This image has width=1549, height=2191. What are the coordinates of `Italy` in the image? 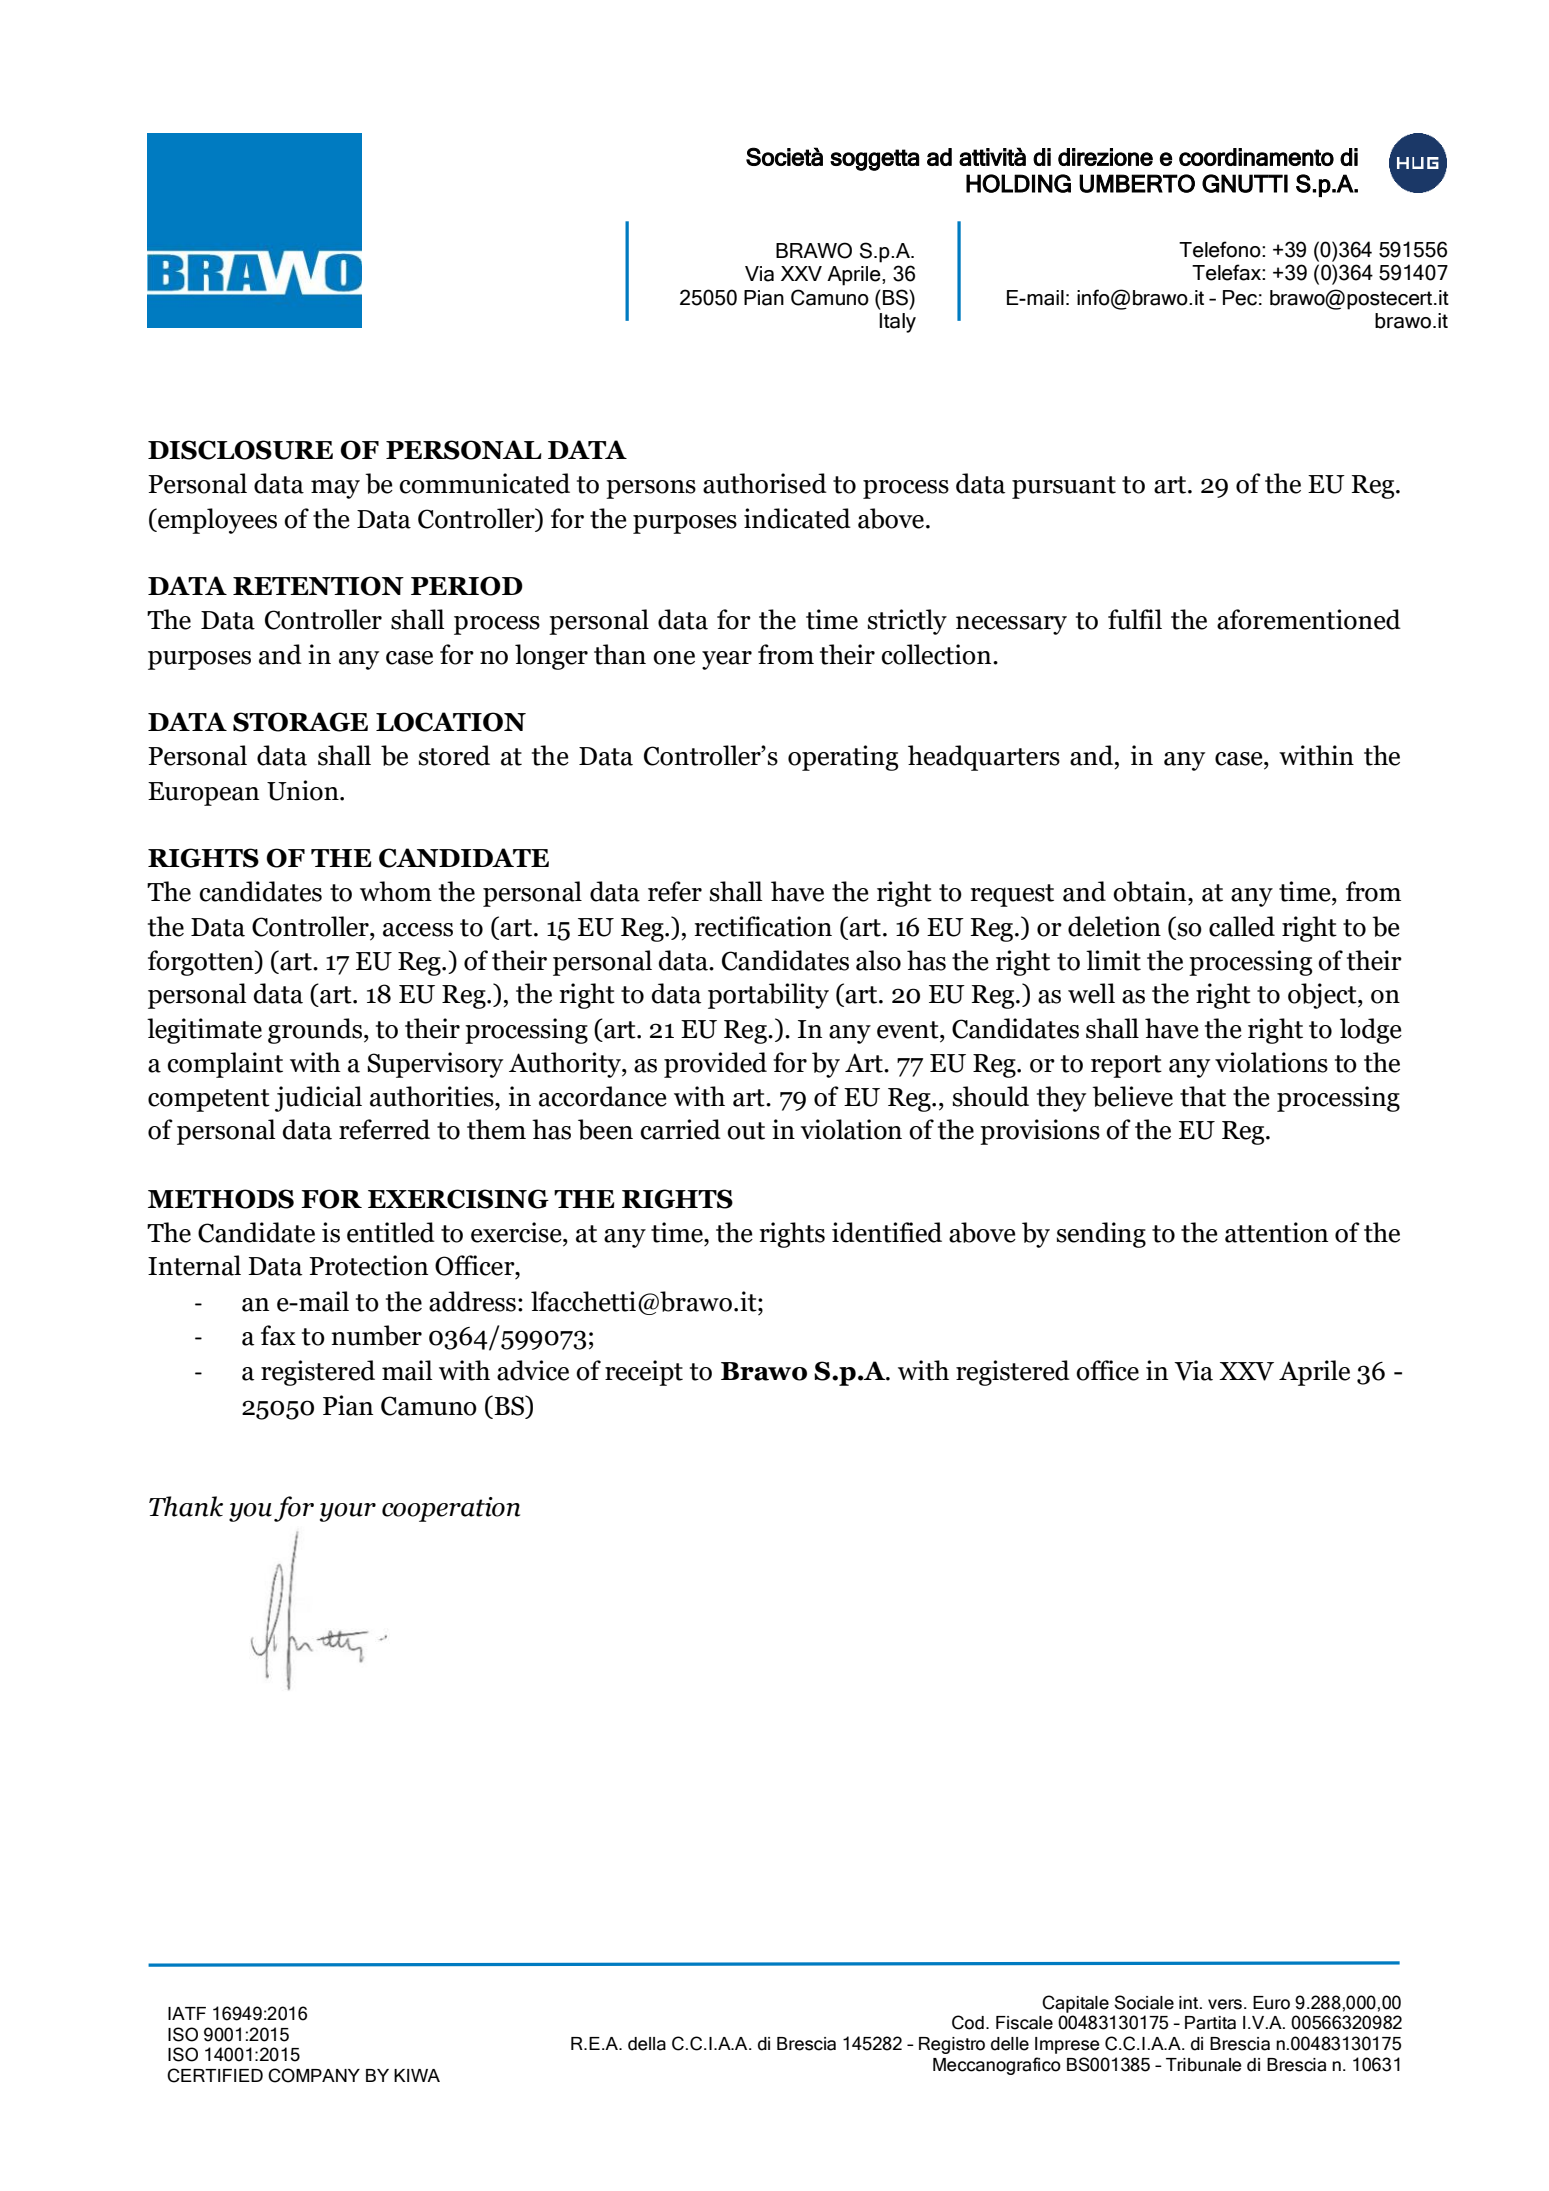 It's located at (897, 323).
